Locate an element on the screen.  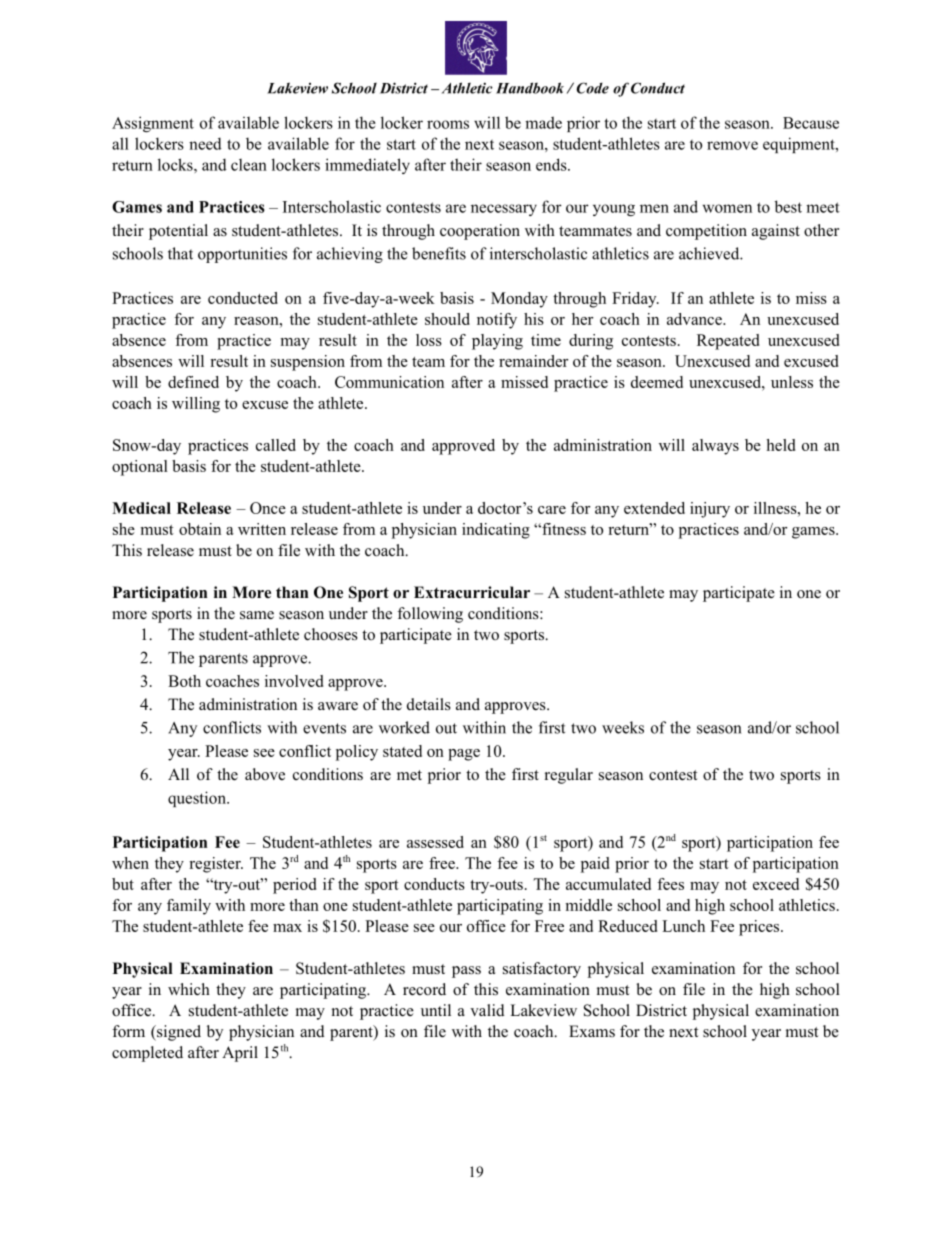
injury is located at coordinates (710, 510).
